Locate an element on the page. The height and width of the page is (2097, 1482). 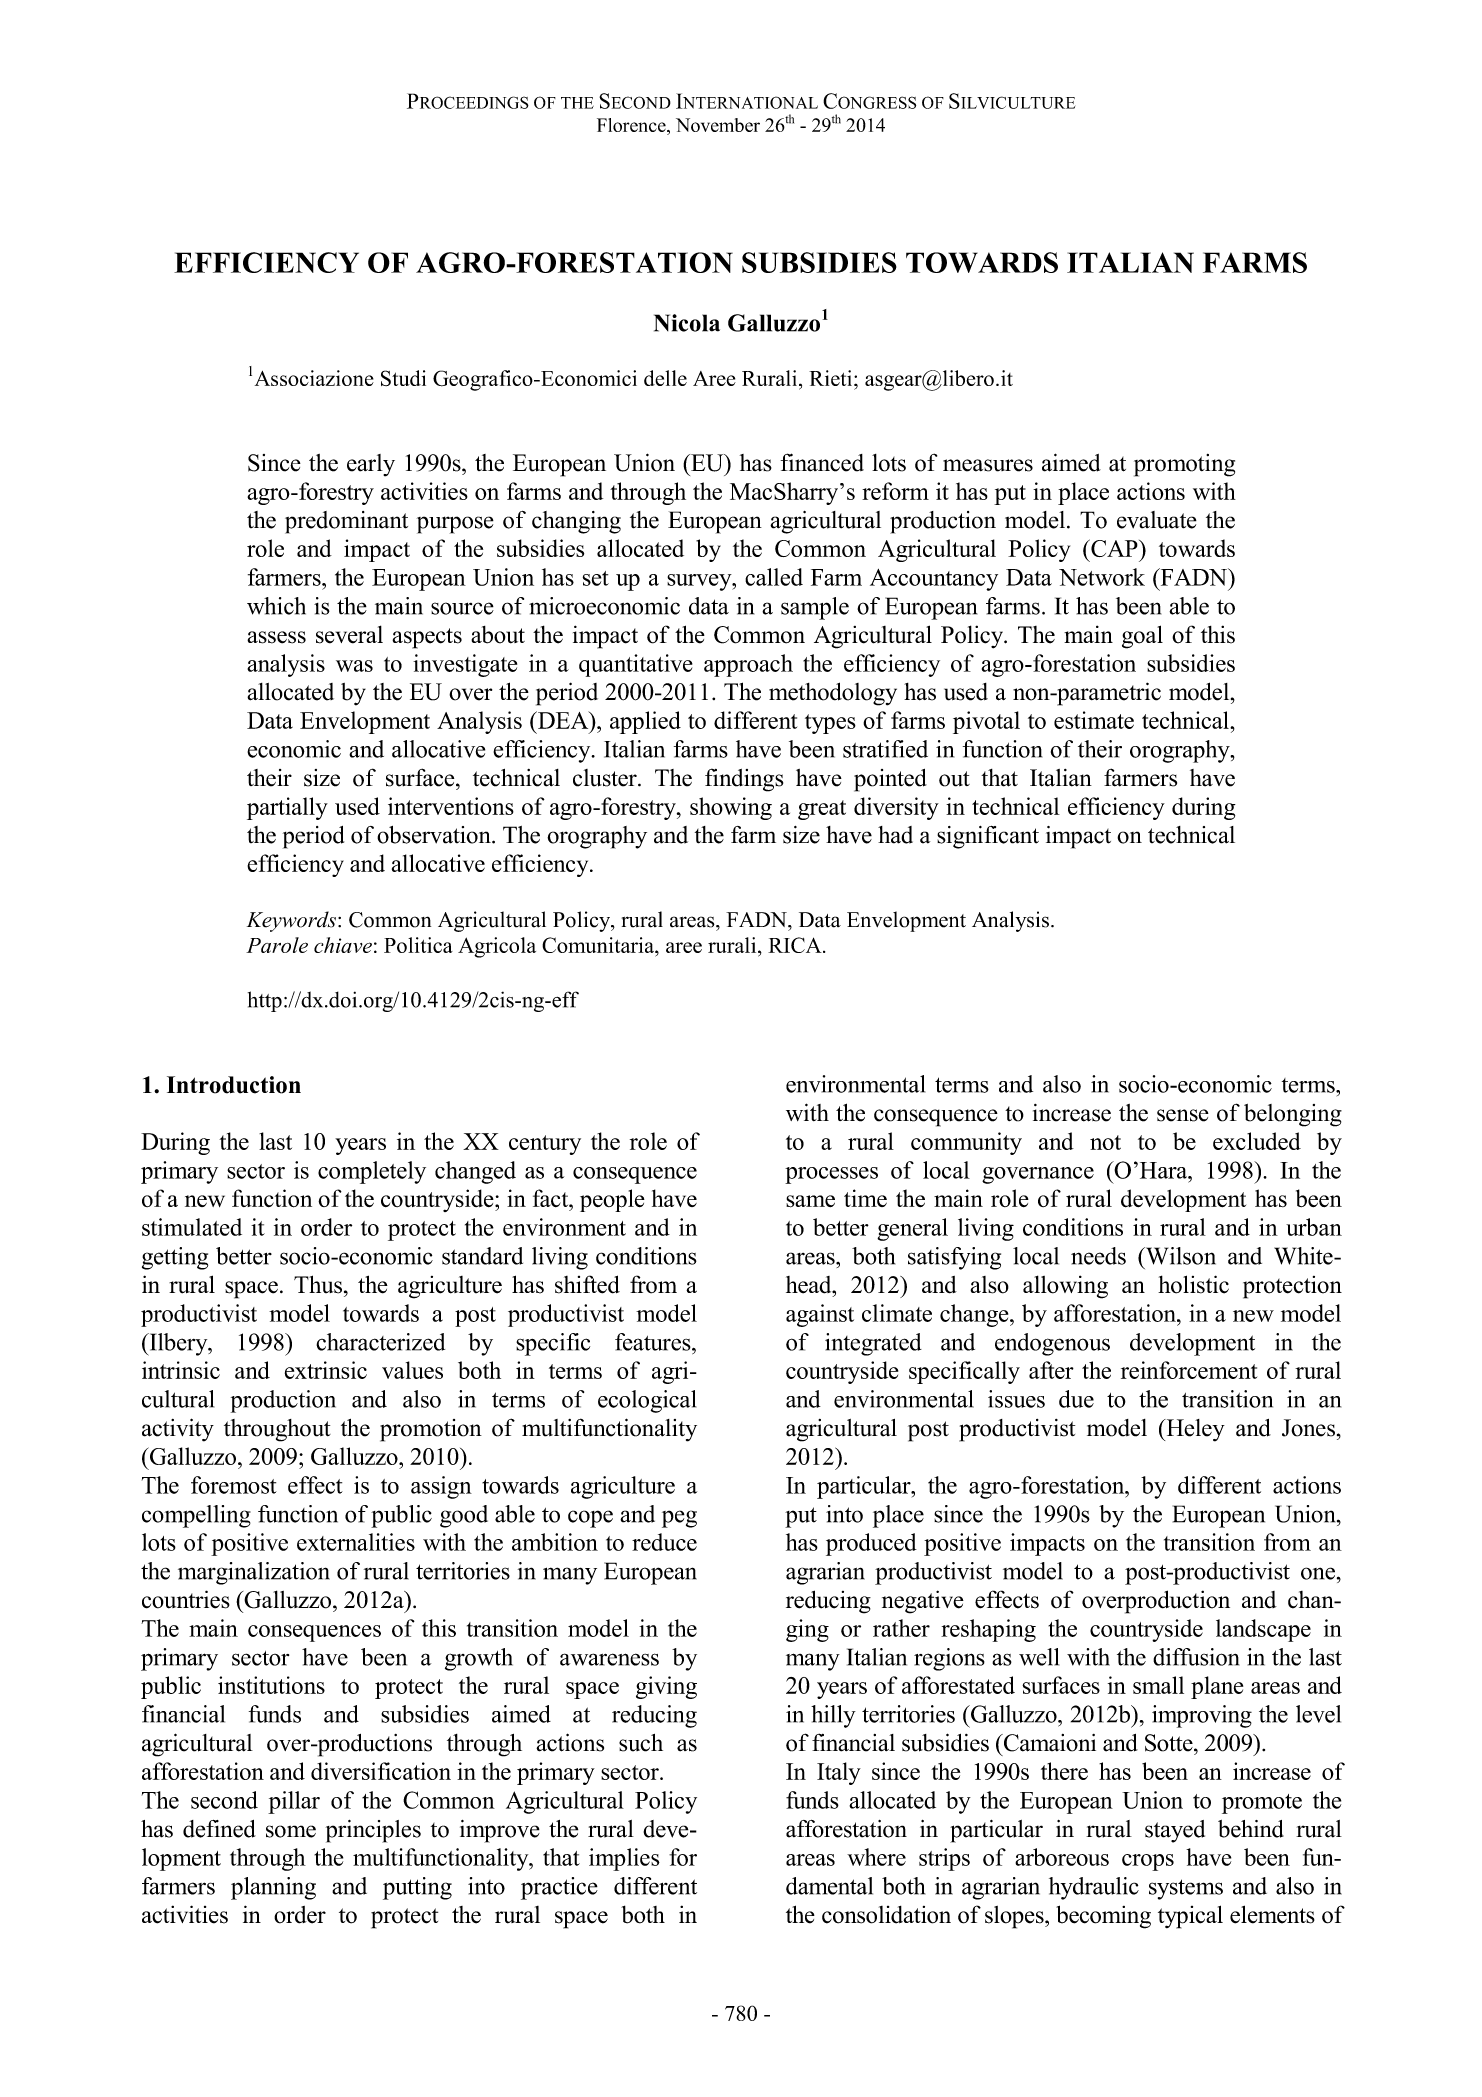
partially is located at coordinates (287, 808).
